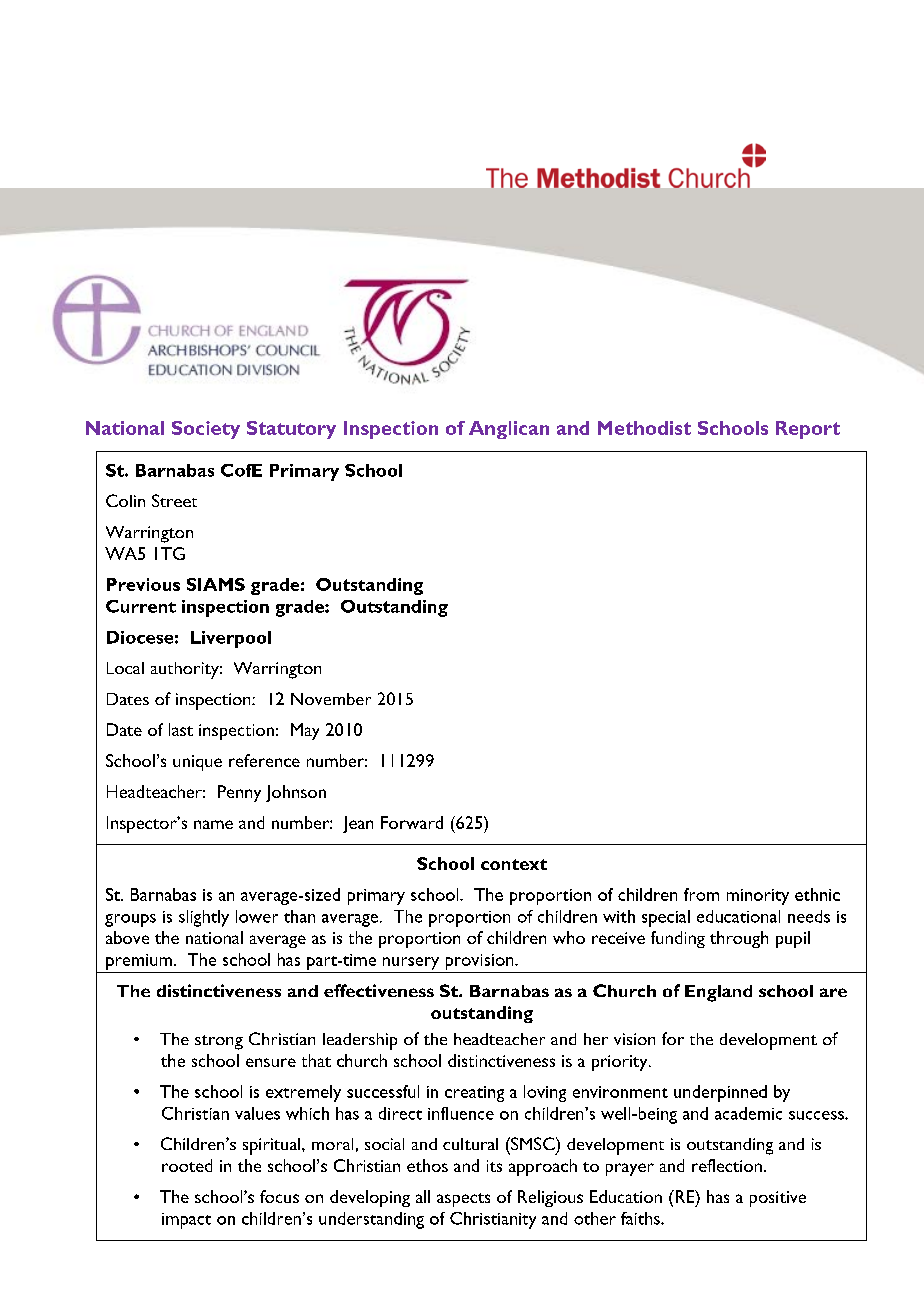  Describe the element at coordinates (808, 430) in the page. I see `Report` at that location.
